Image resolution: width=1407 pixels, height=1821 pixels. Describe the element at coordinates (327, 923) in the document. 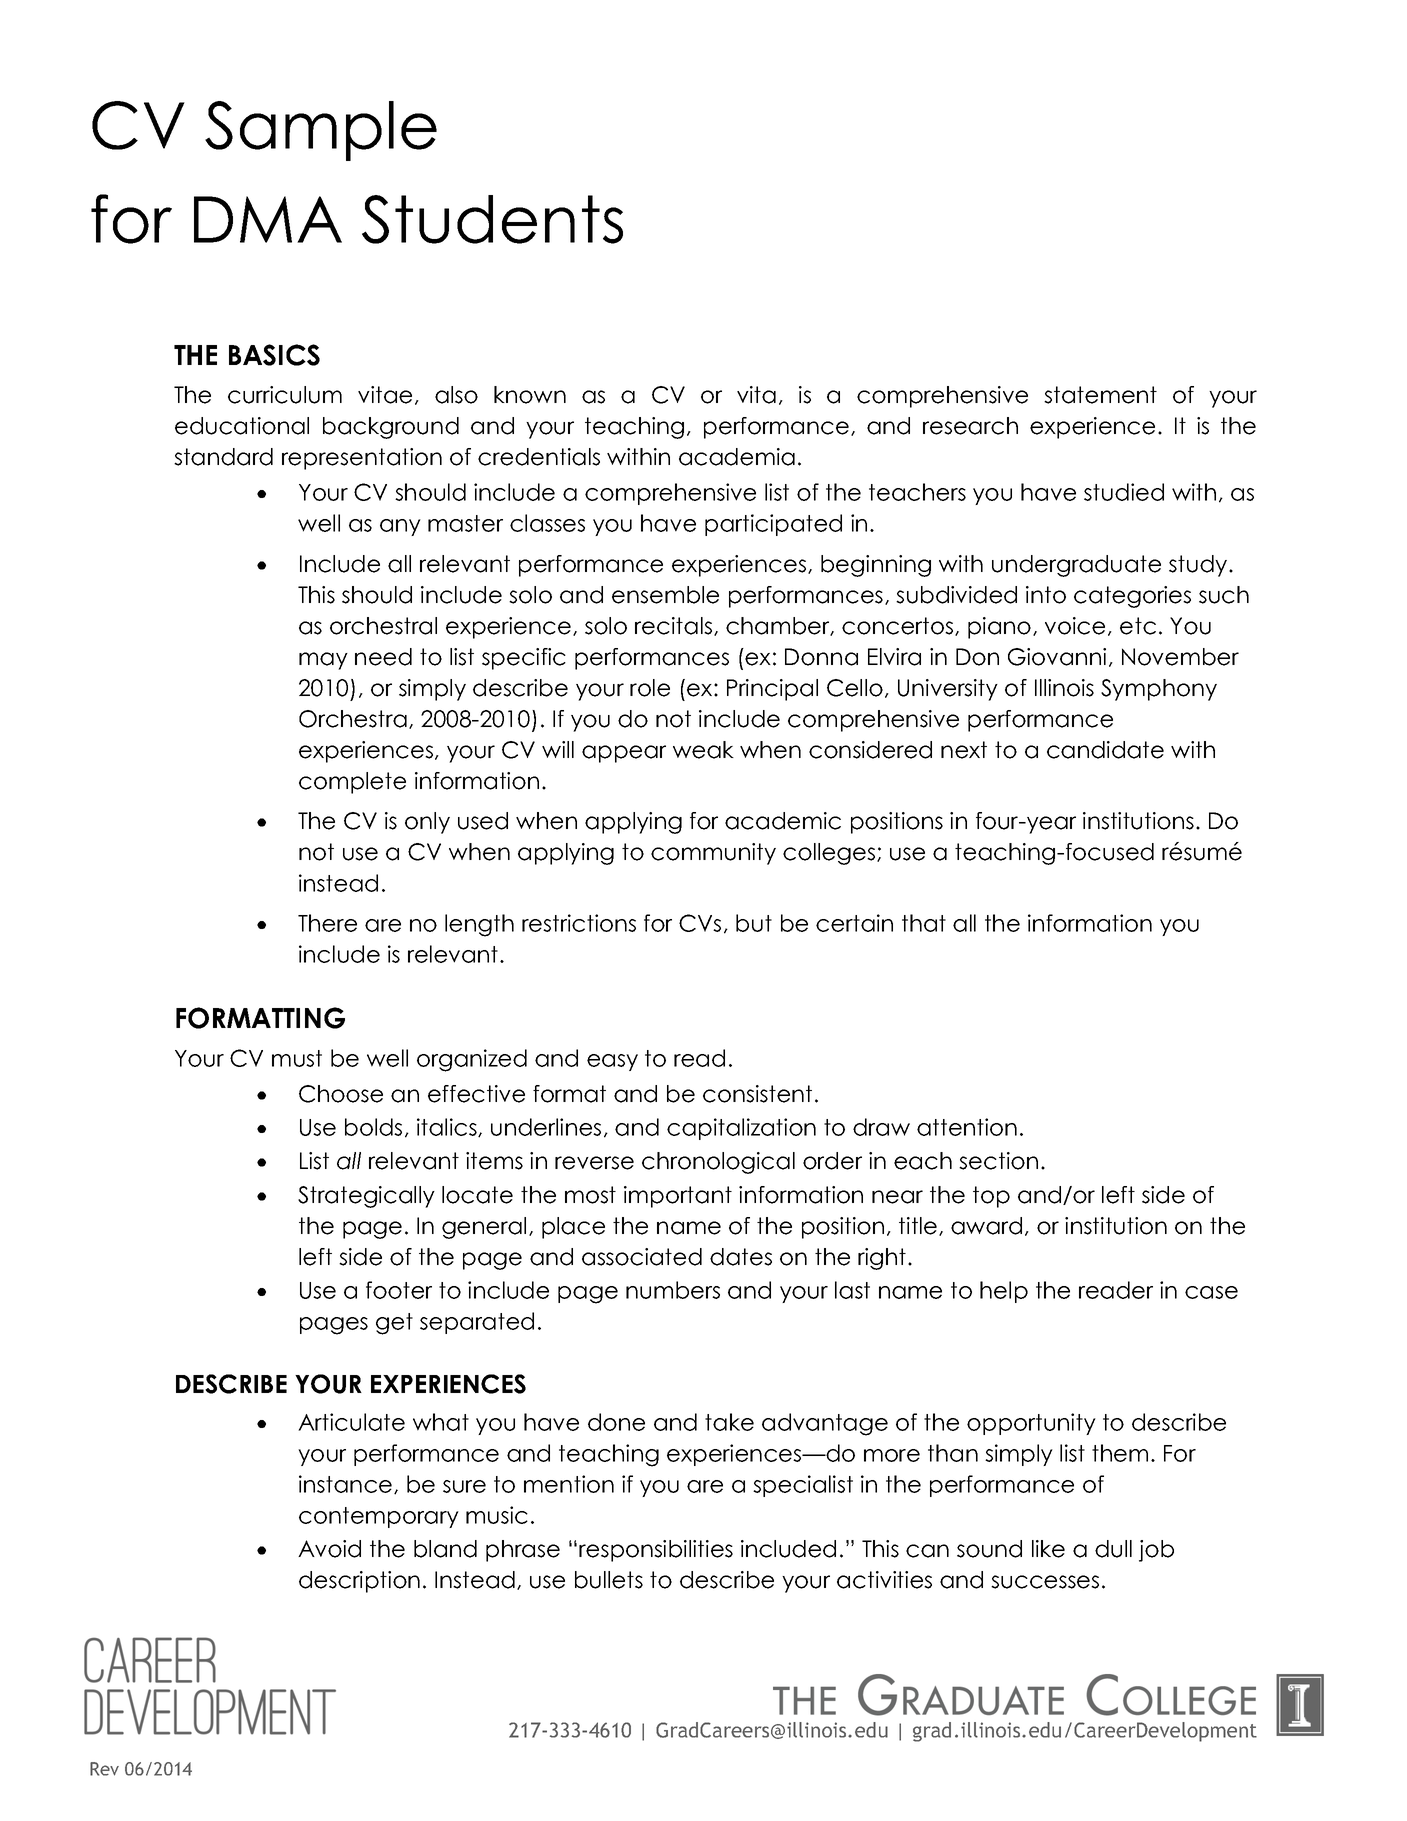

I see `There` at that location.
